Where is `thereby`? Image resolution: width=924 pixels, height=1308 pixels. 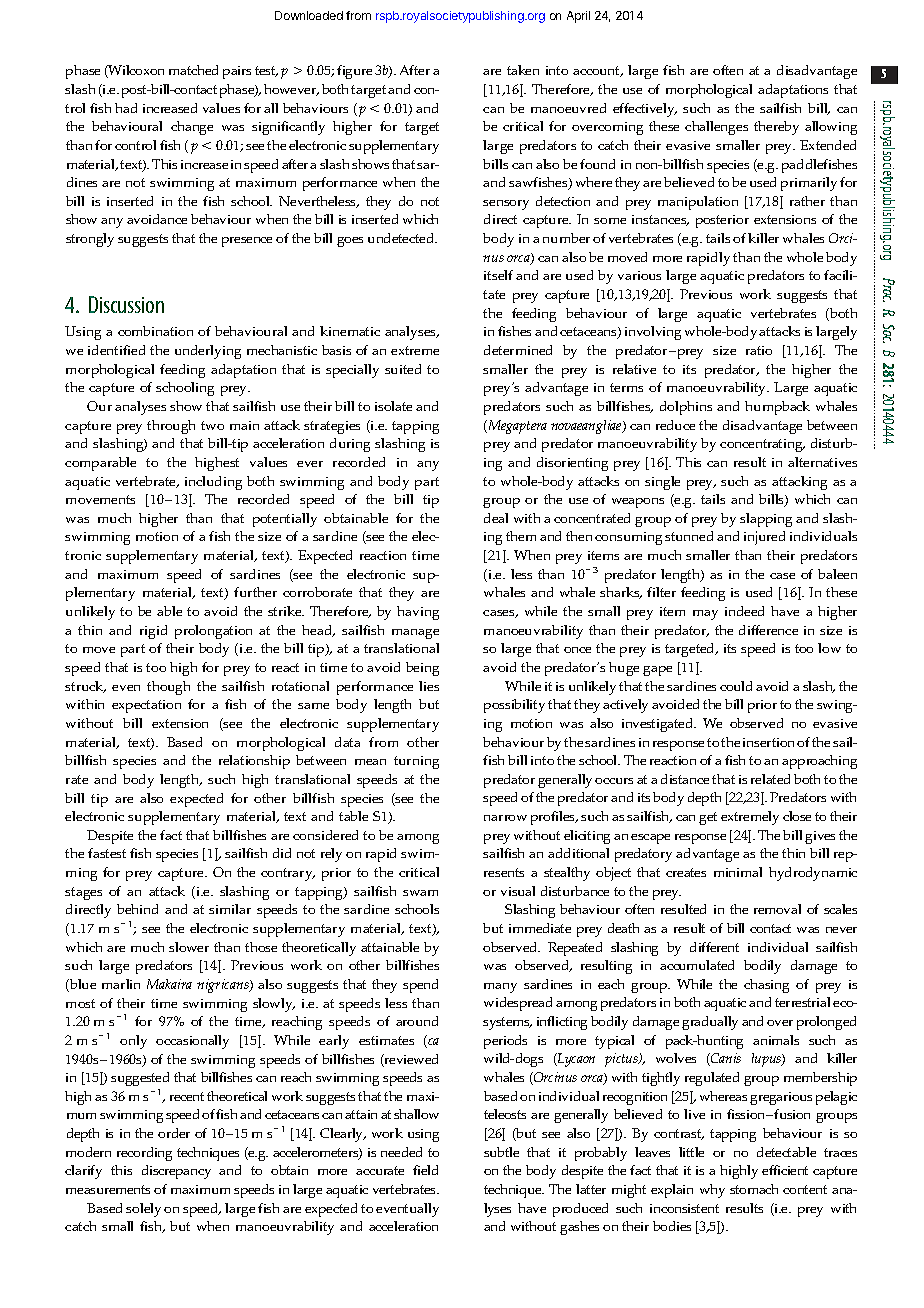 thereby is located at coordinates (776, 128).
